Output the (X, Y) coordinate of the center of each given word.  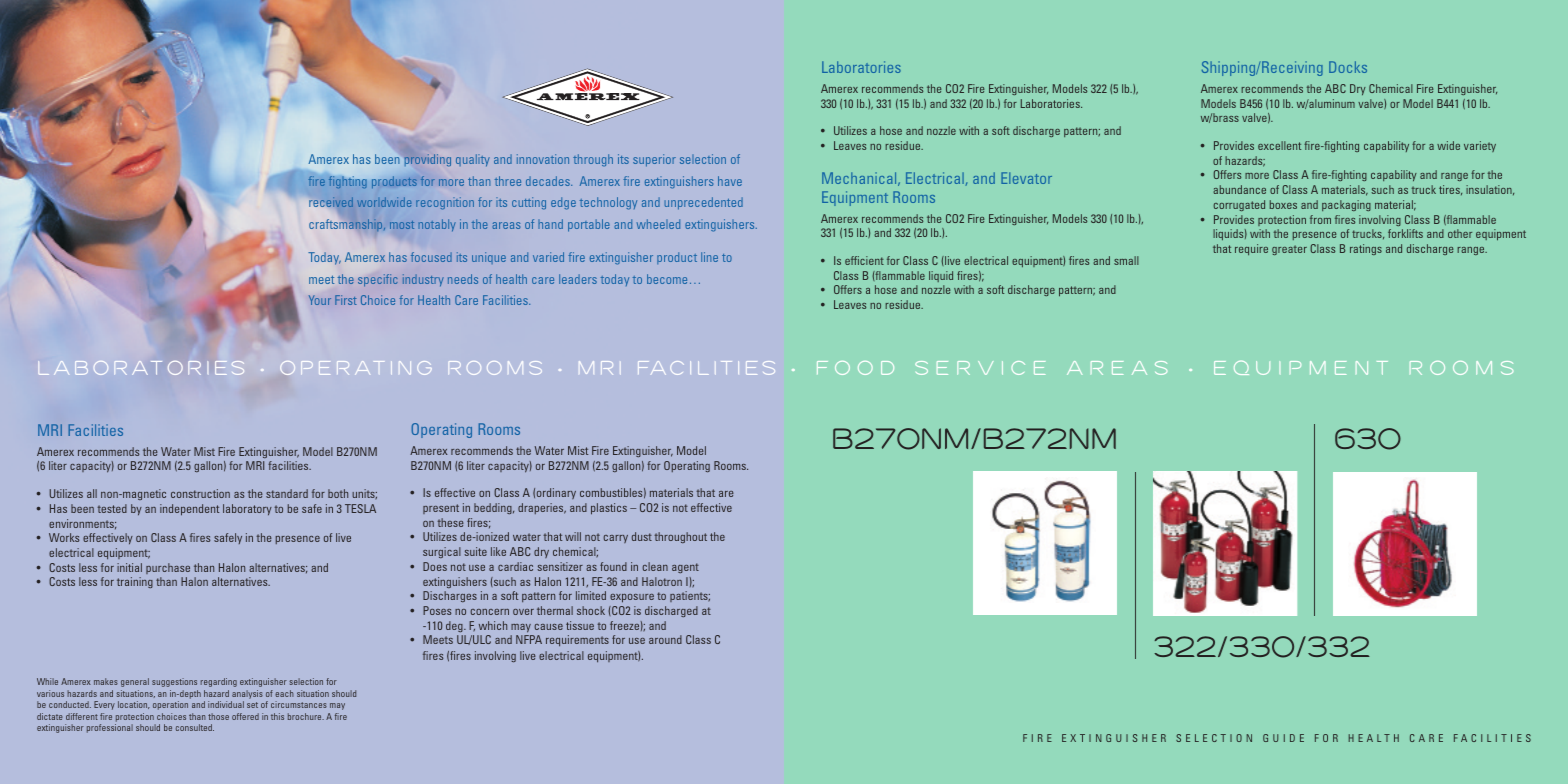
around (665, 639)
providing (428, 160)
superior (654, 160)
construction (200, 493)
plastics (609, 509)
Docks (1348, 67)
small (1126, 260)
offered (245, 716)
